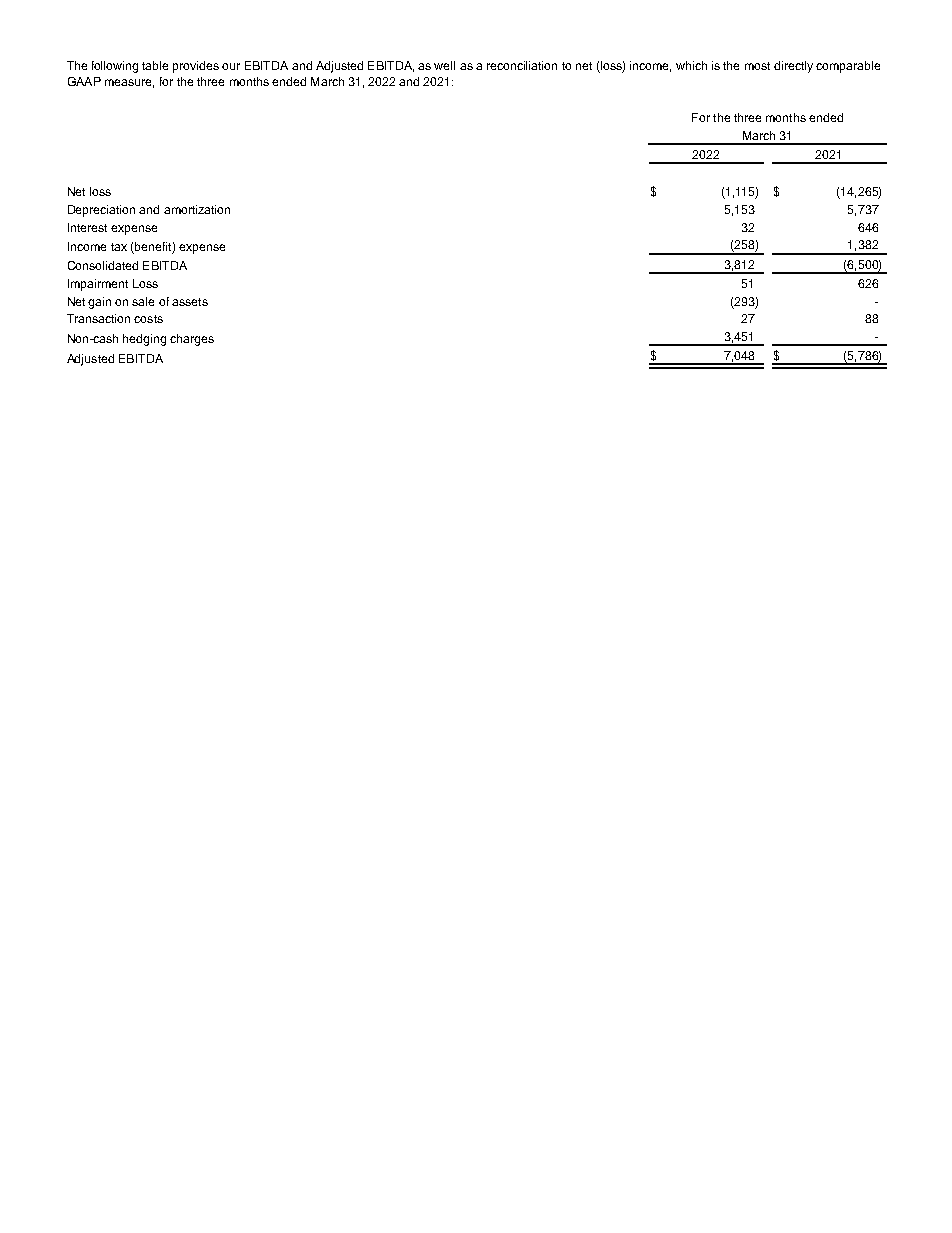 This image has height=1233, width=952. What do you see at coordinates (103, 265) in the image?
I see `Consolidated` at bounding box center [103, 265].
